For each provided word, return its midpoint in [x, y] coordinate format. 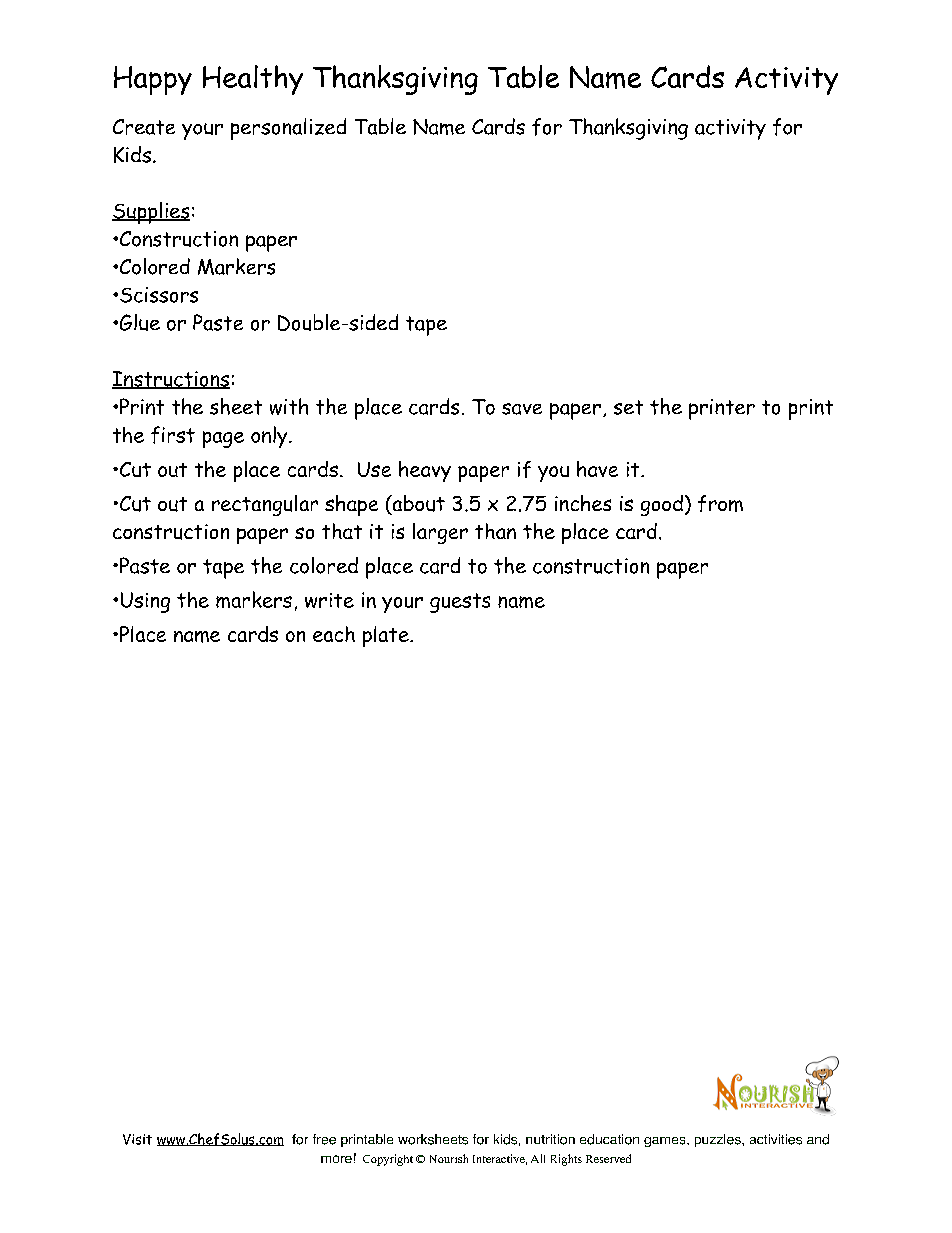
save [522, 409]
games [666, 1142]
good [662, 505]
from [720, 503]
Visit [137, 1139]
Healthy [253, 80]
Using [145, 602]
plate [387, 636]
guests [460, 603]
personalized [288, 129]
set [628, 407]
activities [776, 1139]
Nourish [449, 1158]
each [334, 634]
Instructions [171, 380]
